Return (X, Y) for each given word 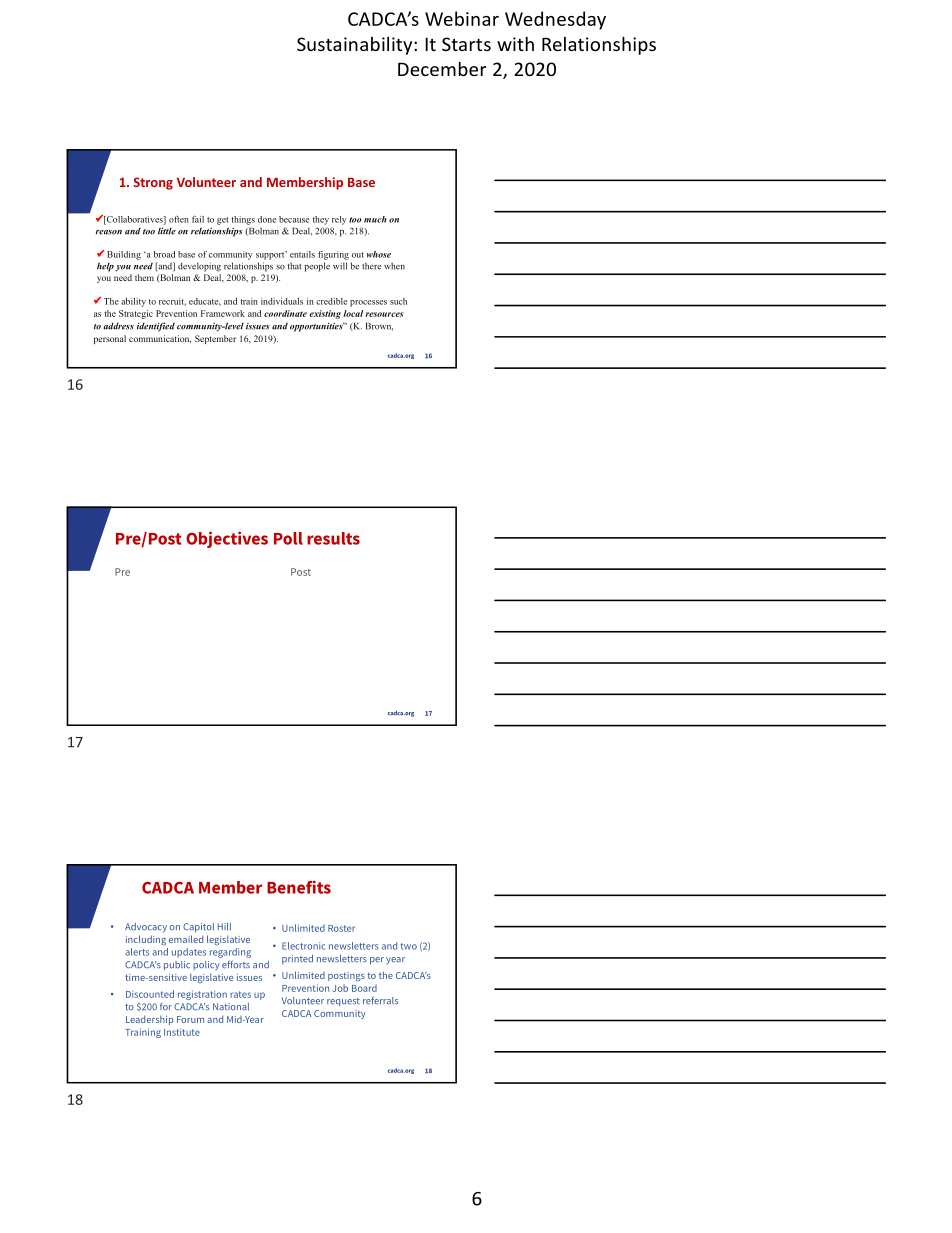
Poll (288, 538)
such (398, 301)
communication (160, 339)
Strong (153, 183)
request (343, 1002)
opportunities (317, 327)
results (333, 538)
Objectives (227, 539)
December (442, 69)
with (515, 44)
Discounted (150, 994)
